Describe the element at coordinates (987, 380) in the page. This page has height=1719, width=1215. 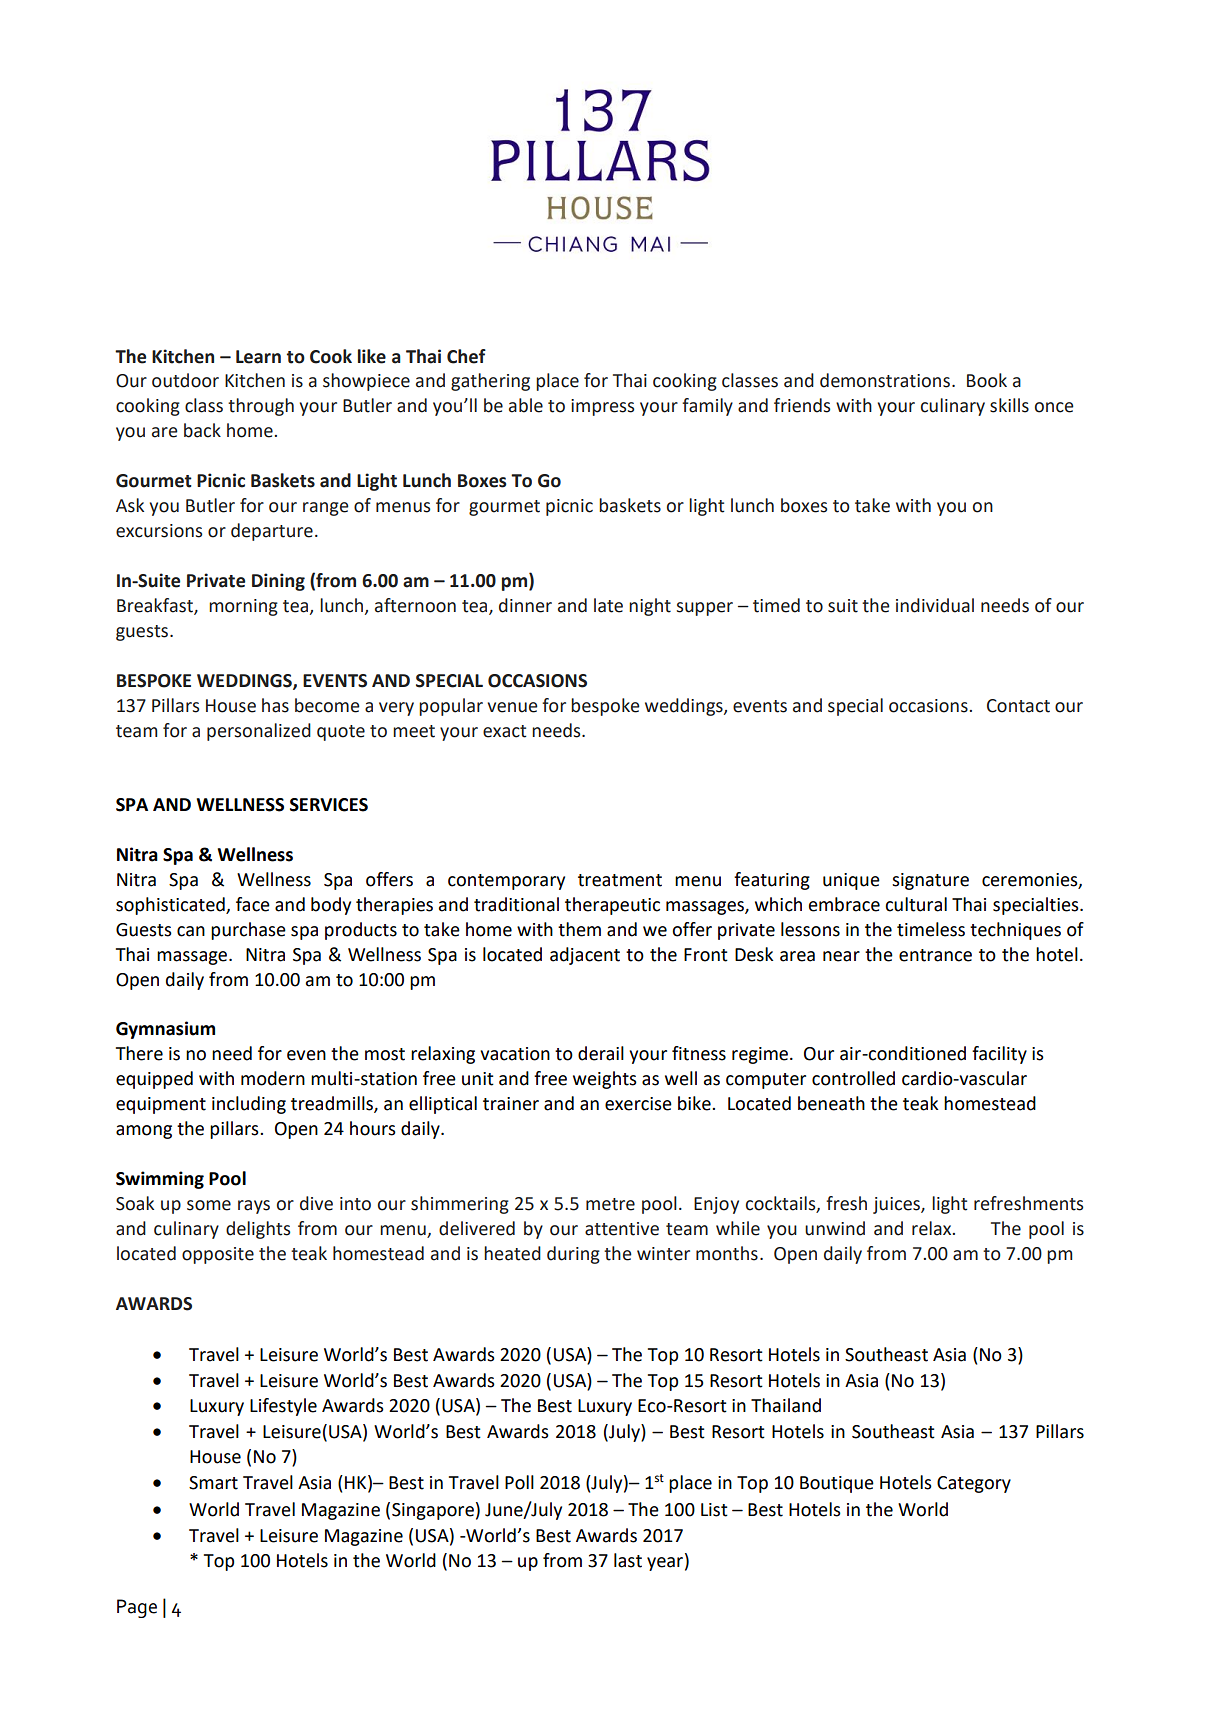
I see `Book` at that location.
